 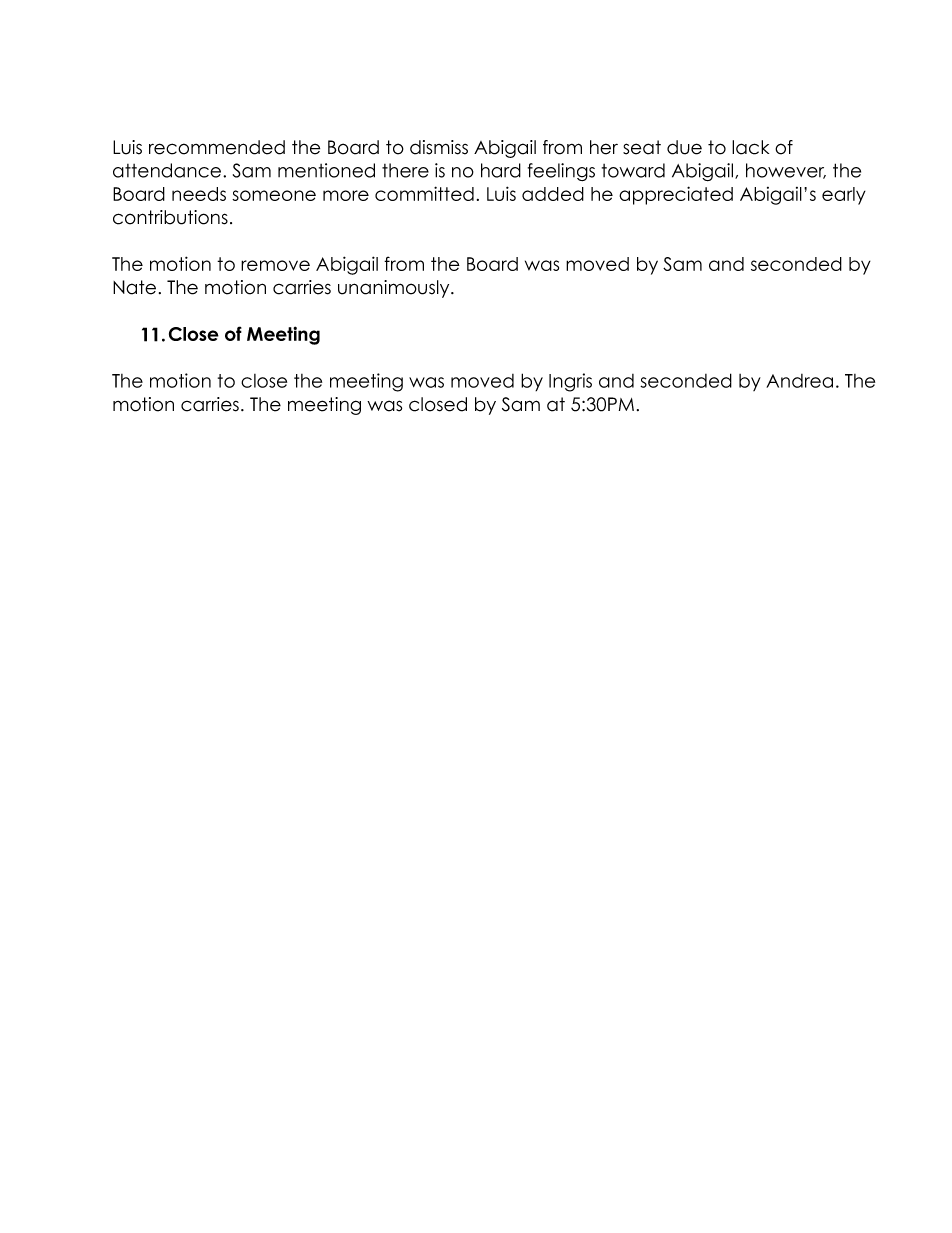 I want to click on someone, so click(x=274, y=195).
